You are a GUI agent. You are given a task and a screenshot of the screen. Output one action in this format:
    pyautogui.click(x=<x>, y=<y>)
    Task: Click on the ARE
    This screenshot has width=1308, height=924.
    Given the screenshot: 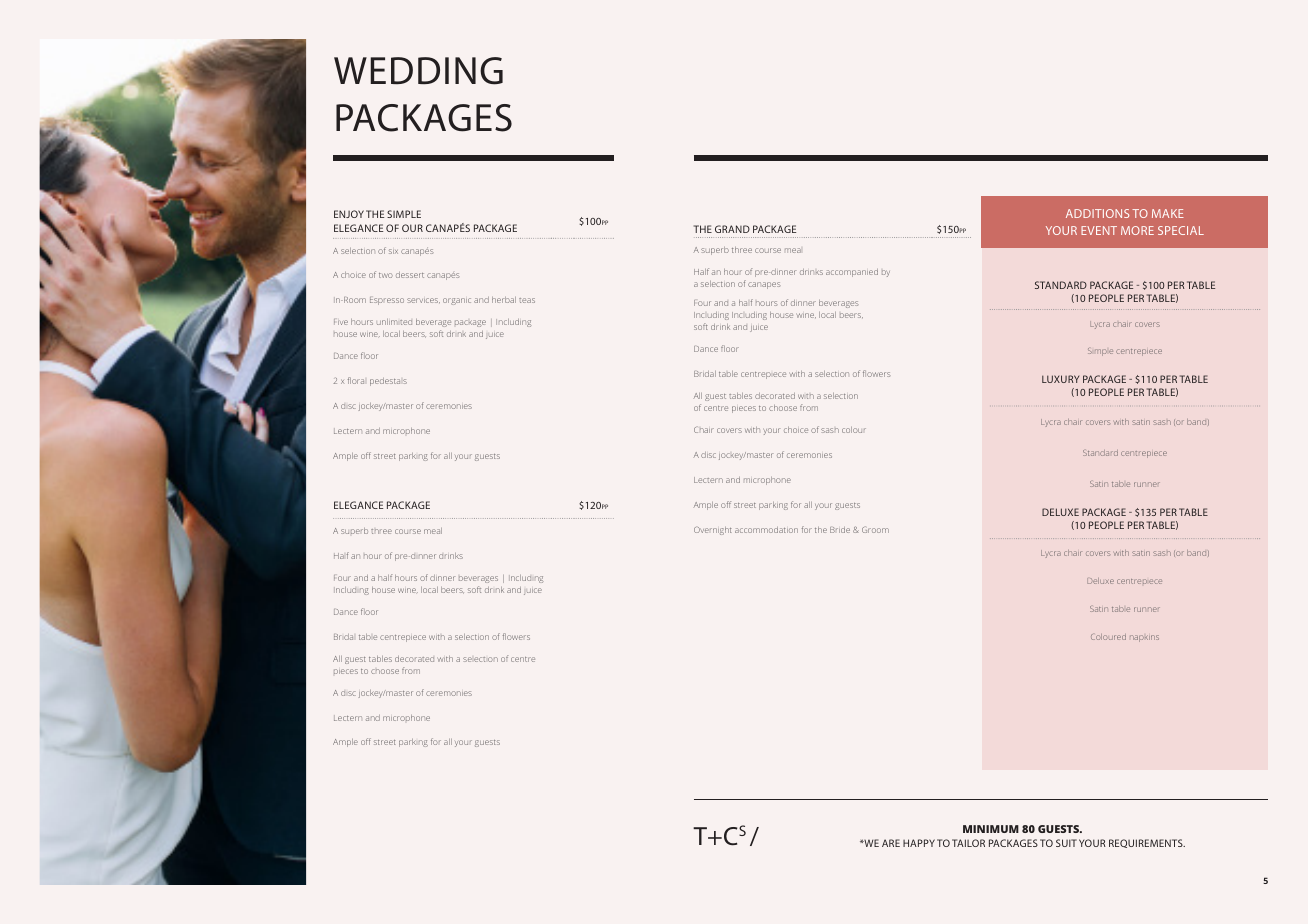 What is the action you would take?
    pyautogui.click(x=891, y=843)
